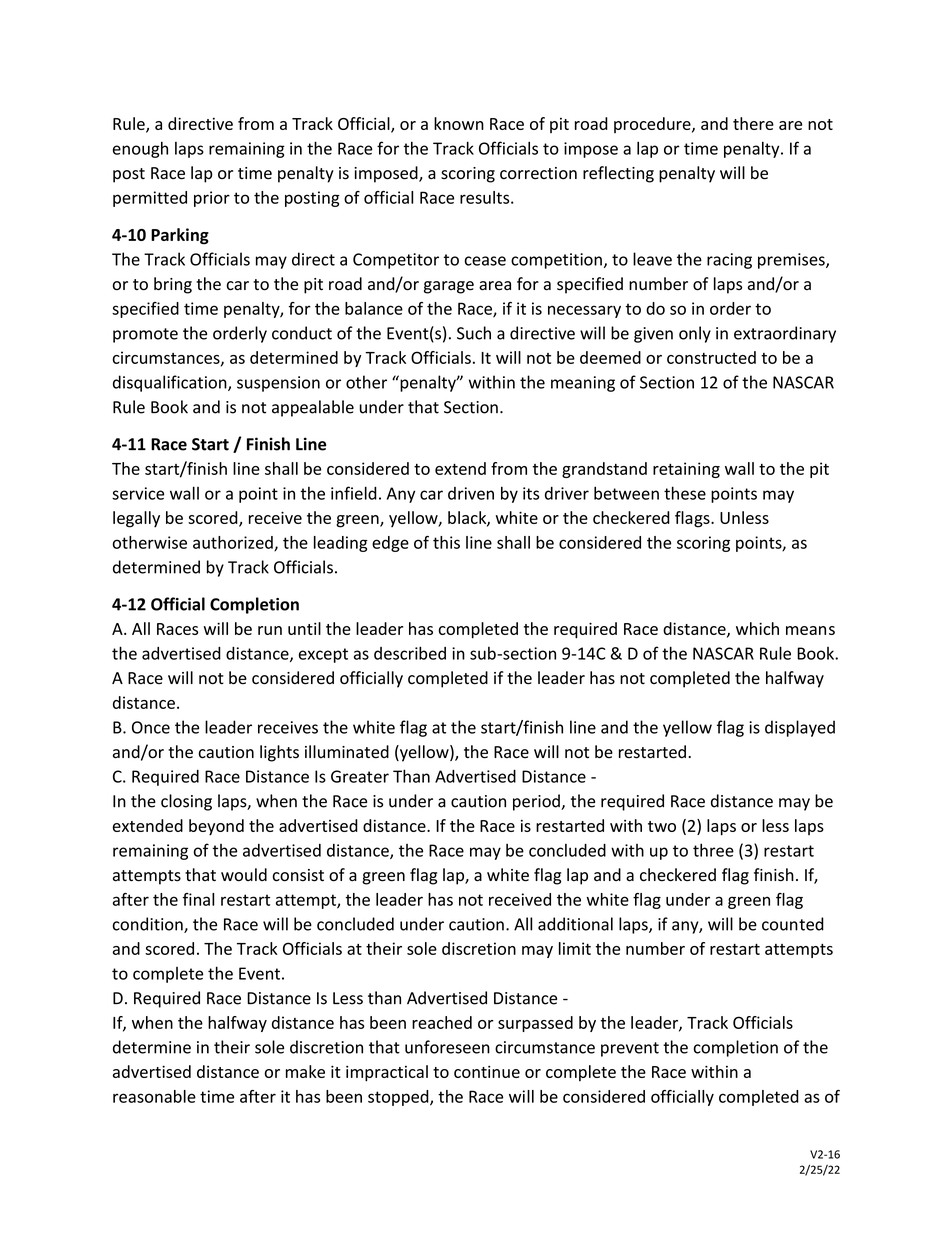  I want to click on driven, so click(471, 493).
